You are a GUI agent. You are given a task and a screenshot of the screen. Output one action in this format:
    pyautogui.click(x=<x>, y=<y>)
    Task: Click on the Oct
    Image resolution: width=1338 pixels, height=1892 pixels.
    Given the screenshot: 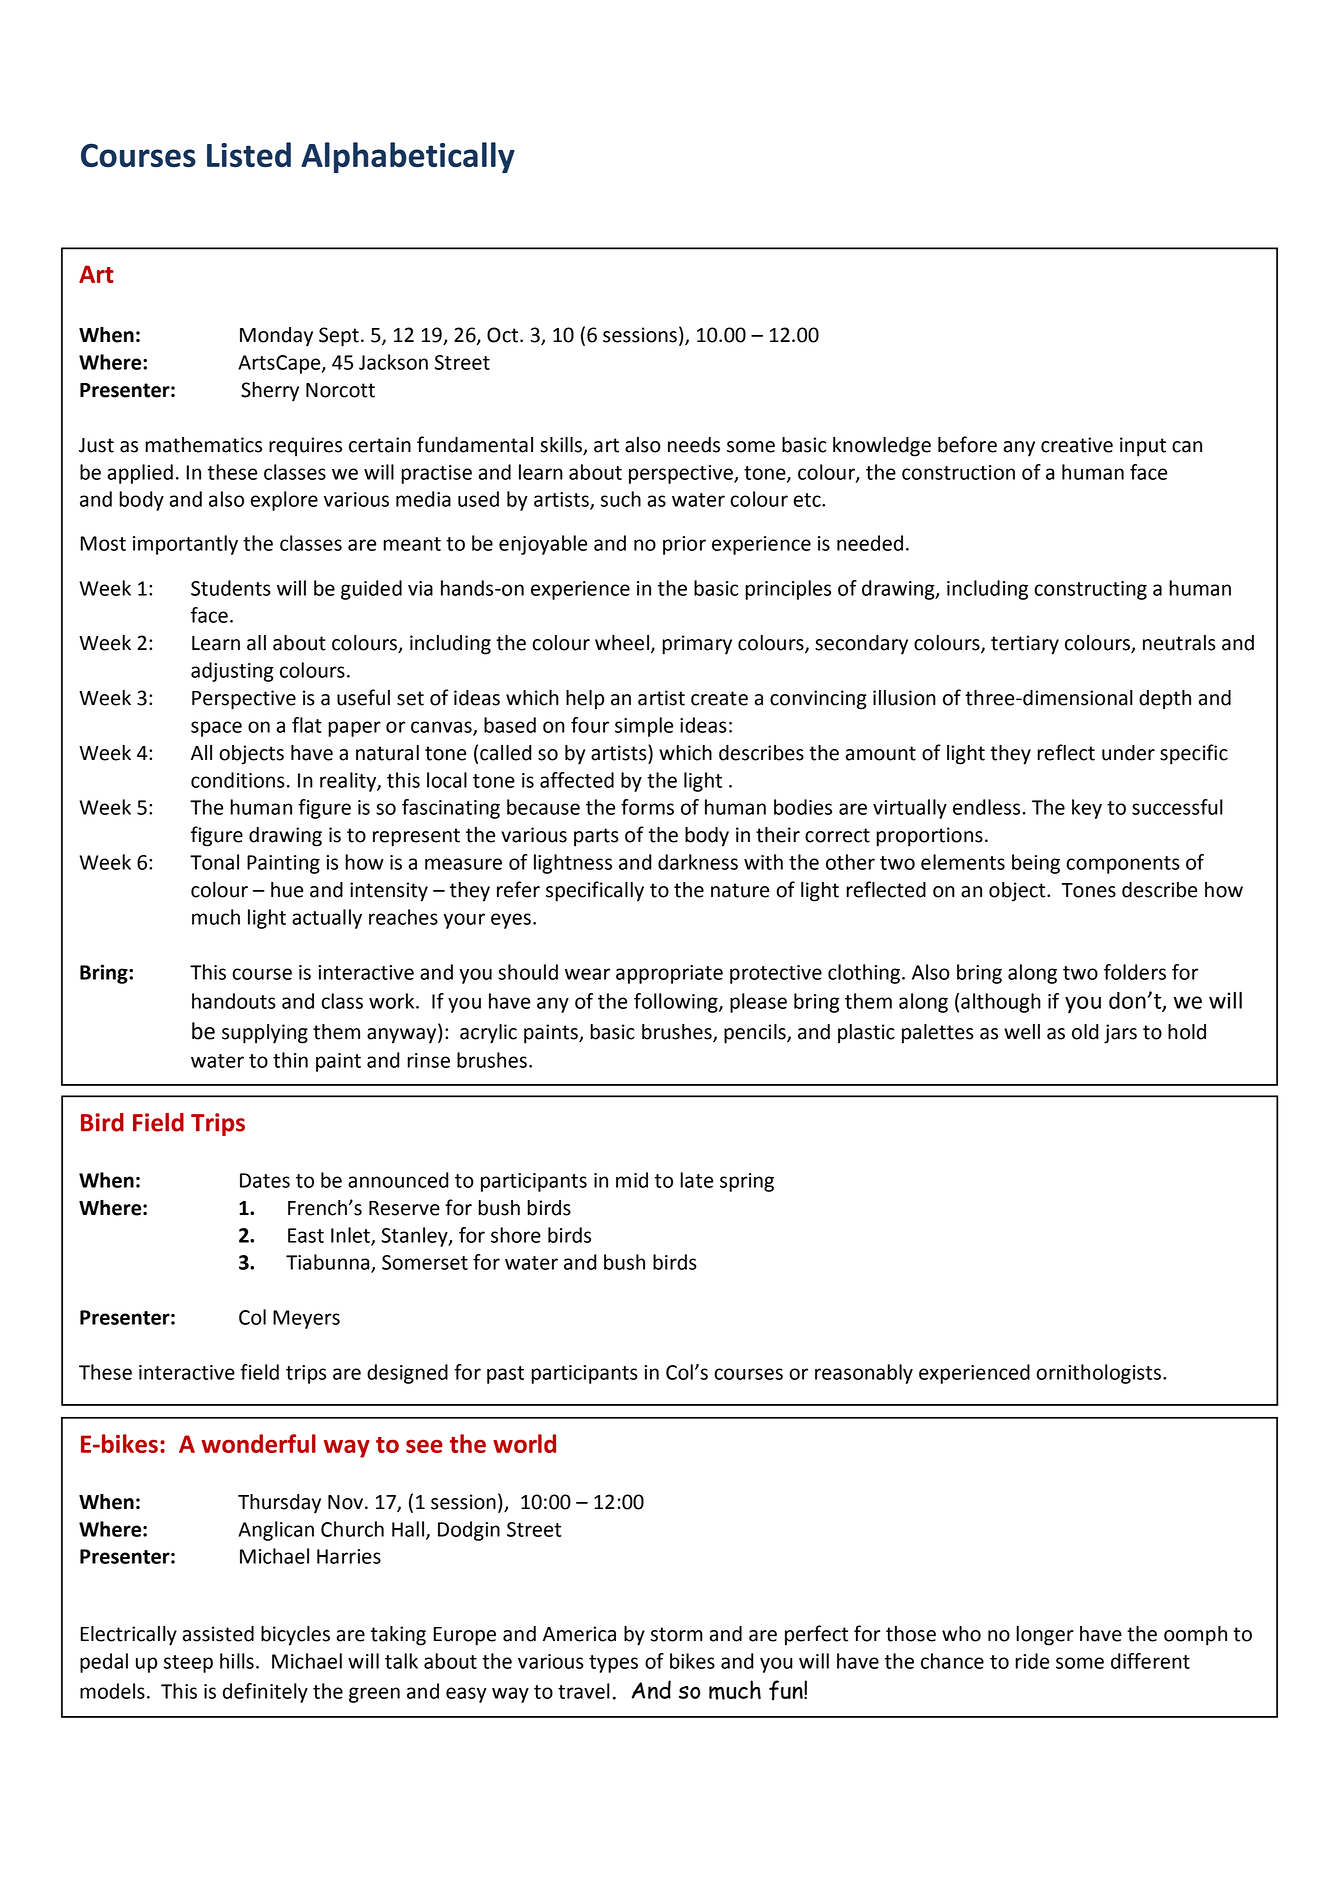 What is the action you would take?
    pyautogui.click(x=504, y=335)
